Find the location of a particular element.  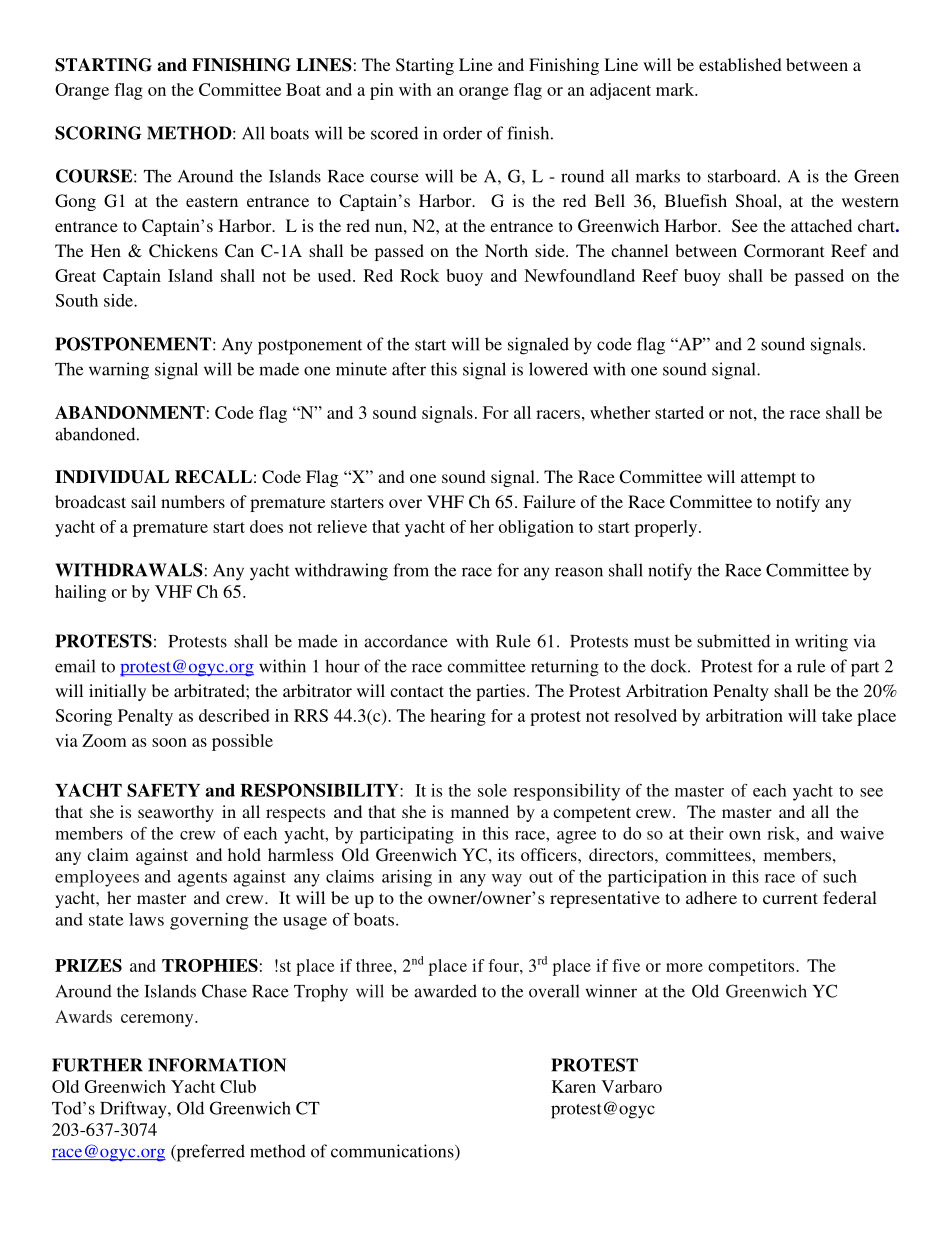

order is located at coordinates (462, 133).
